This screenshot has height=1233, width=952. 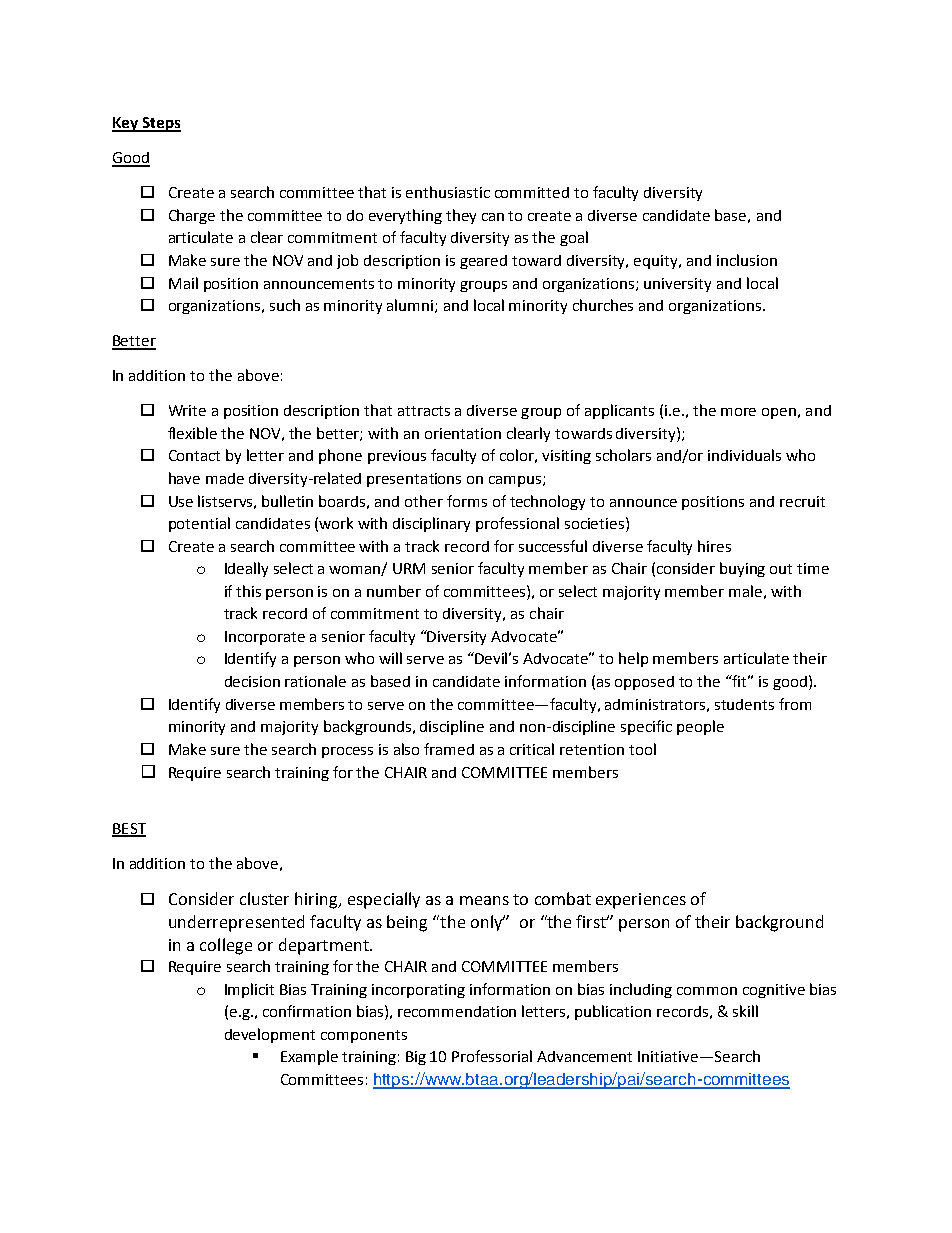 What do you see at coordinates (448, 192) in the screenshot?
I see `enthusiastic` at bounding box center [448, 192].
